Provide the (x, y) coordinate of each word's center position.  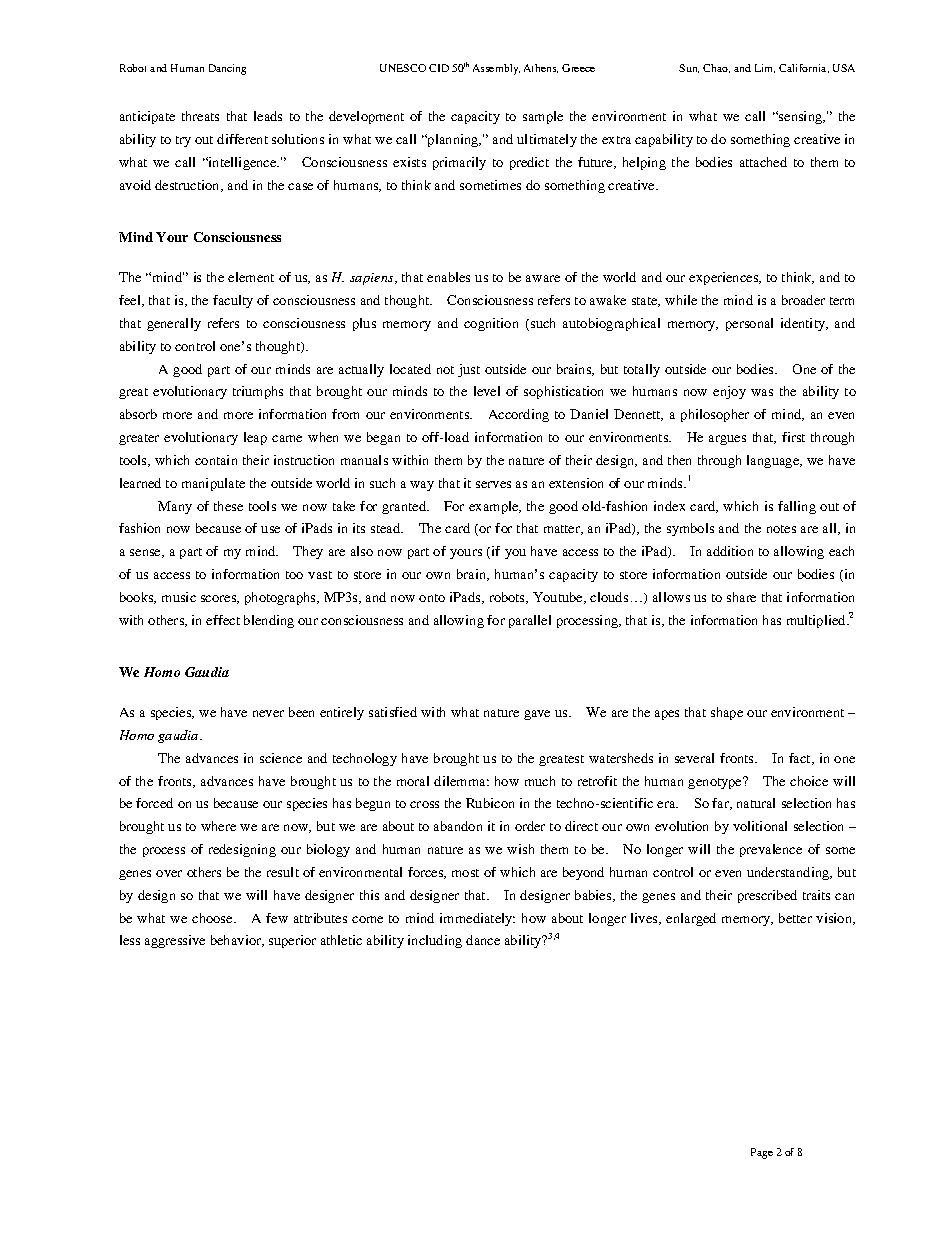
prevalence (771, 850)
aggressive (175, 941)
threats (200, 116)
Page (762, 1153)
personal (749, 324)
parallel (530, 621)
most (465, 873)
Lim (765, 68)
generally (174, 324)
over (169, 873)
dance (483, 940)
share (741, 597)
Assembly (496, 69)
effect (223, 620)
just (469, 370)
